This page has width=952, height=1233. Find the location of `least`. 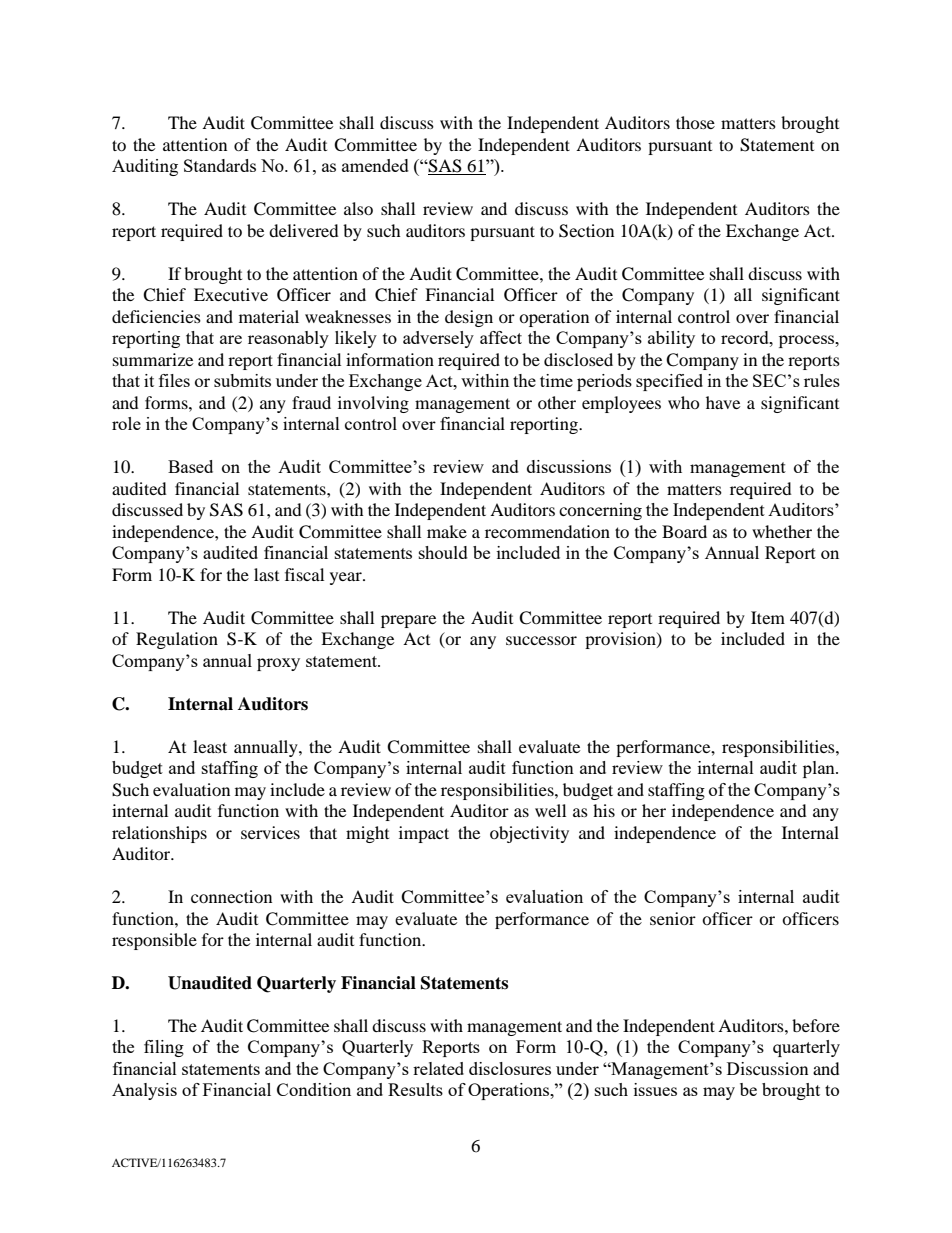

least is located at coordinates (210, 746).
